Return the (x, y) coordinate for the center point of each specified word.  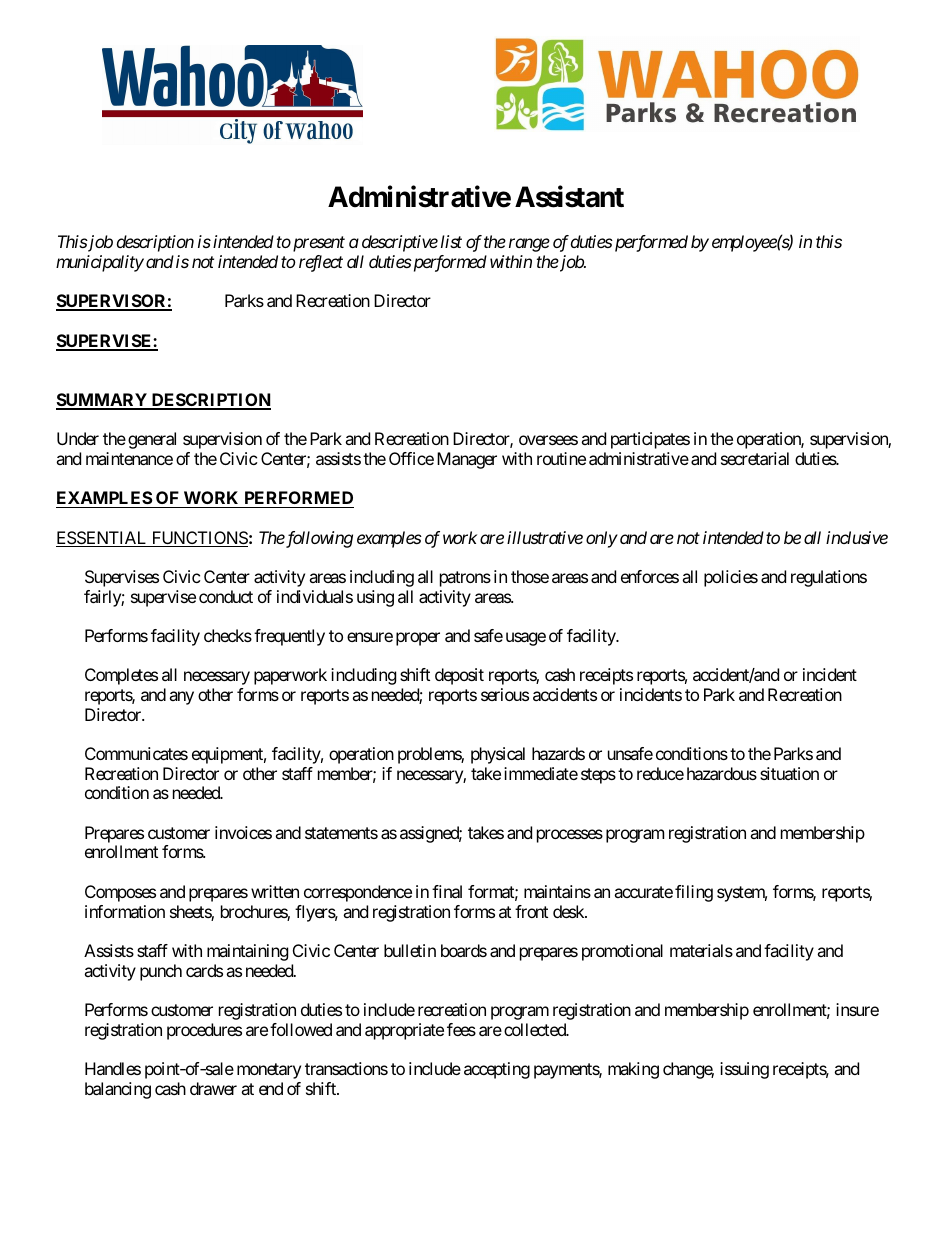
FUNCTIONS (198, 539)
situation (789, 773)
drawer (213, 1088)
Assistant (569, 197)
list (451, 241)
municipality (100, 263)
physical (498, 755)
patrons (465, 579)
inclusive (857, 537)
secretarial (755, 458)
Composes (120, 893)
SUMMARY (102, 401)
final (447, 891)
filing (694, 893)
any (181, 698)
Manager (467, 460)
